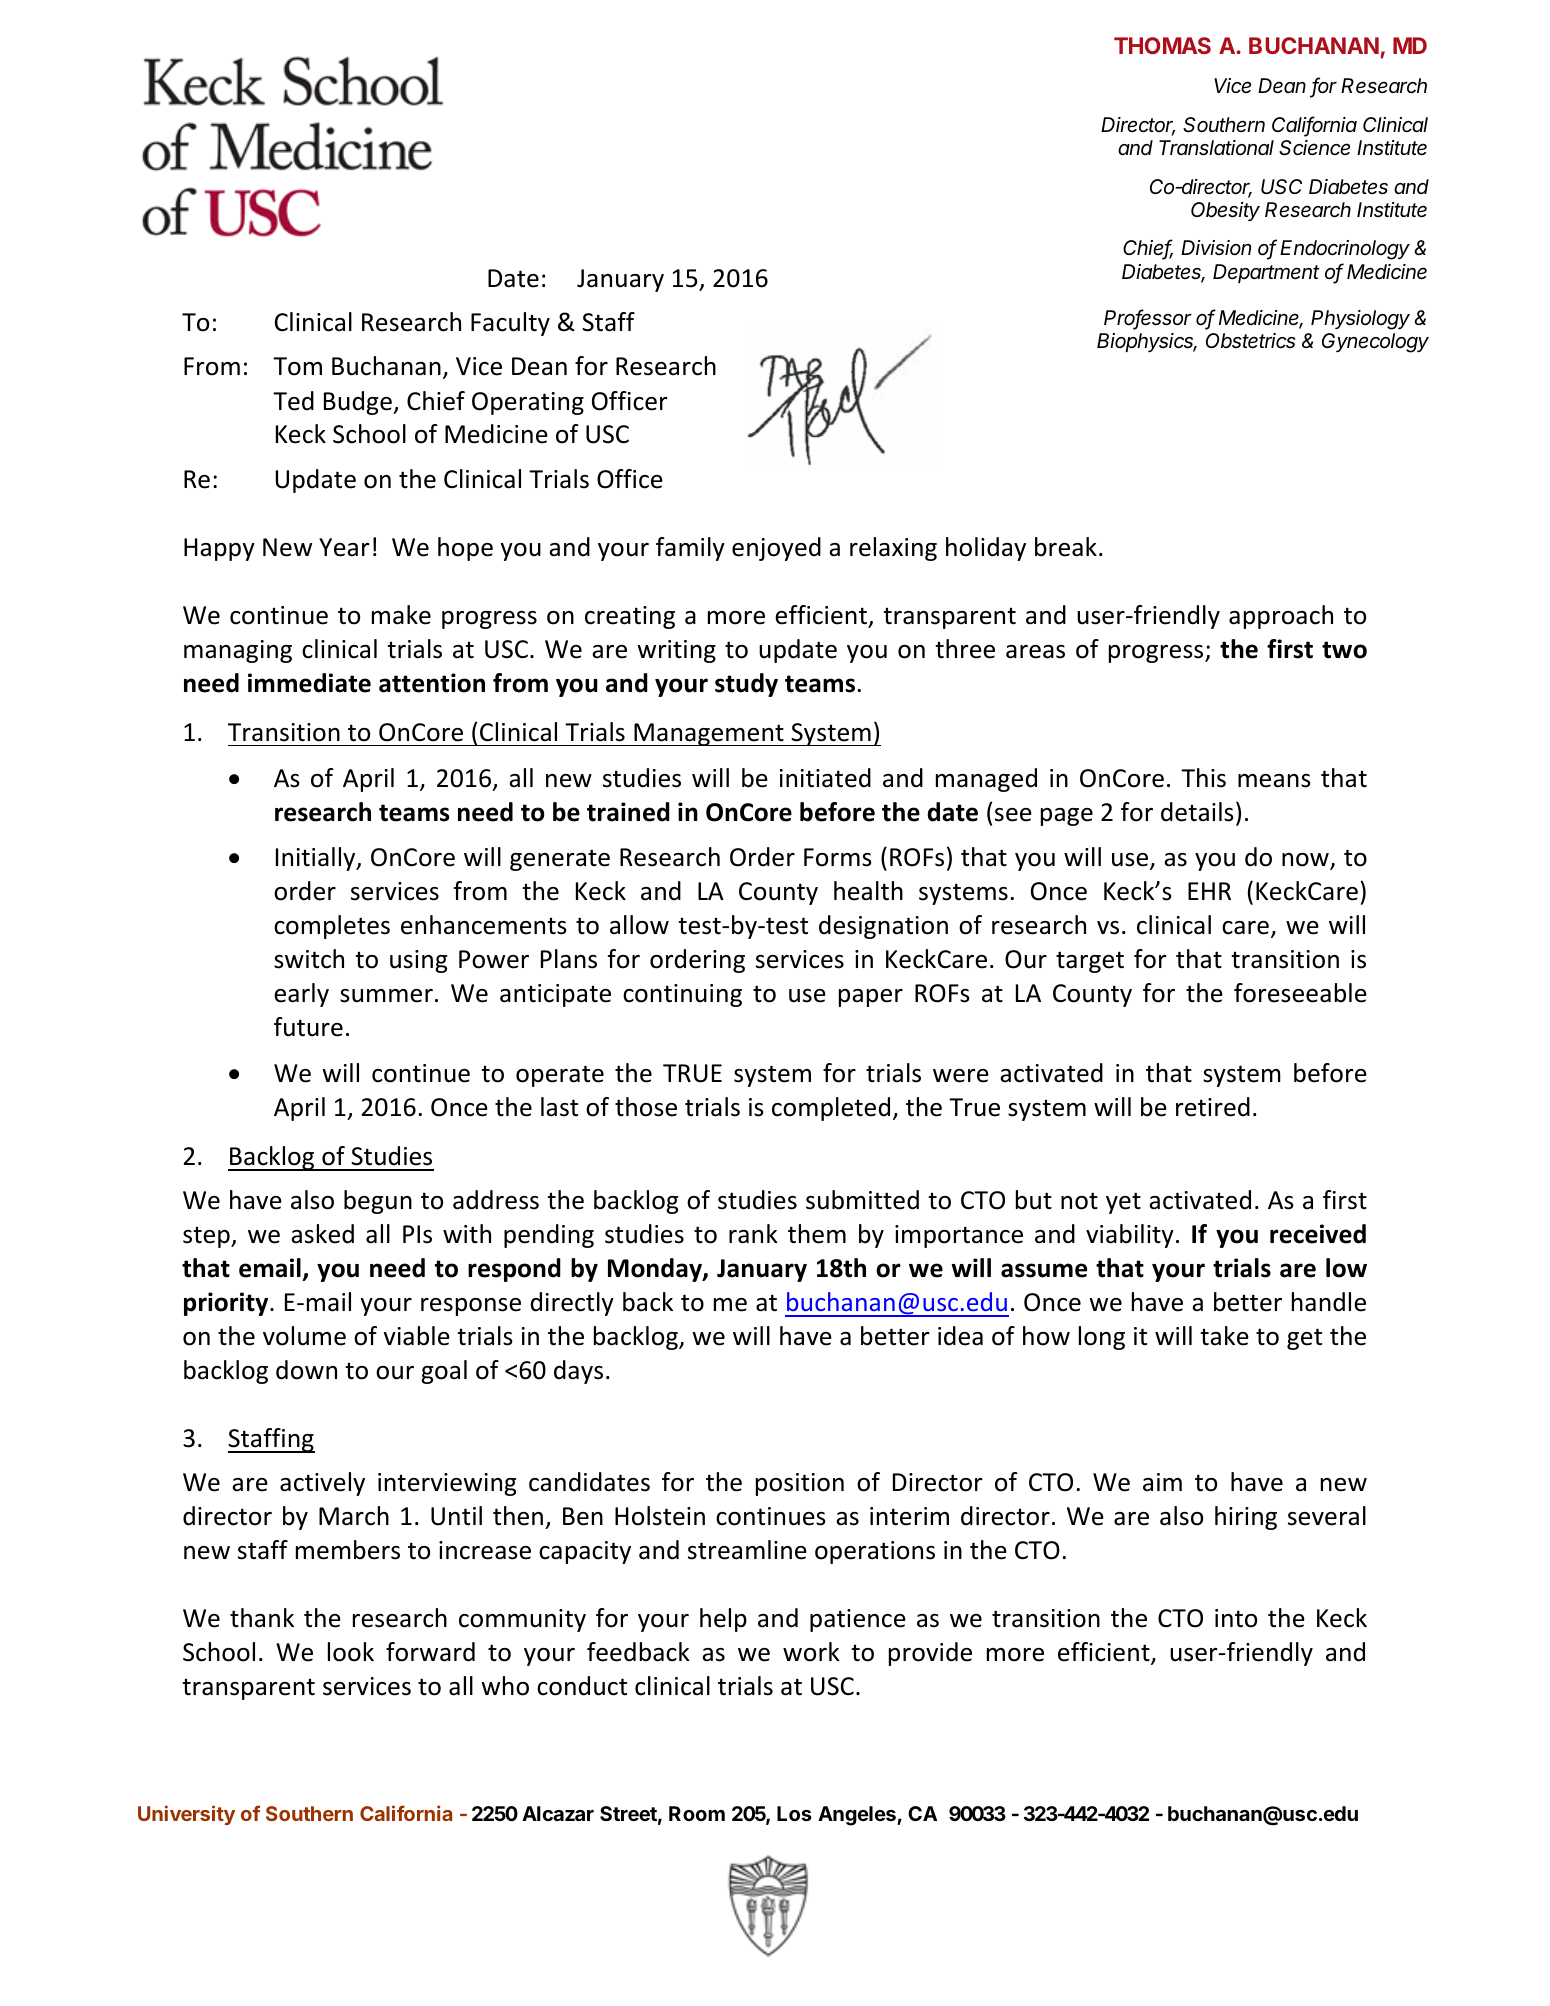  I want to click on aim, so click(1162, 1482).
